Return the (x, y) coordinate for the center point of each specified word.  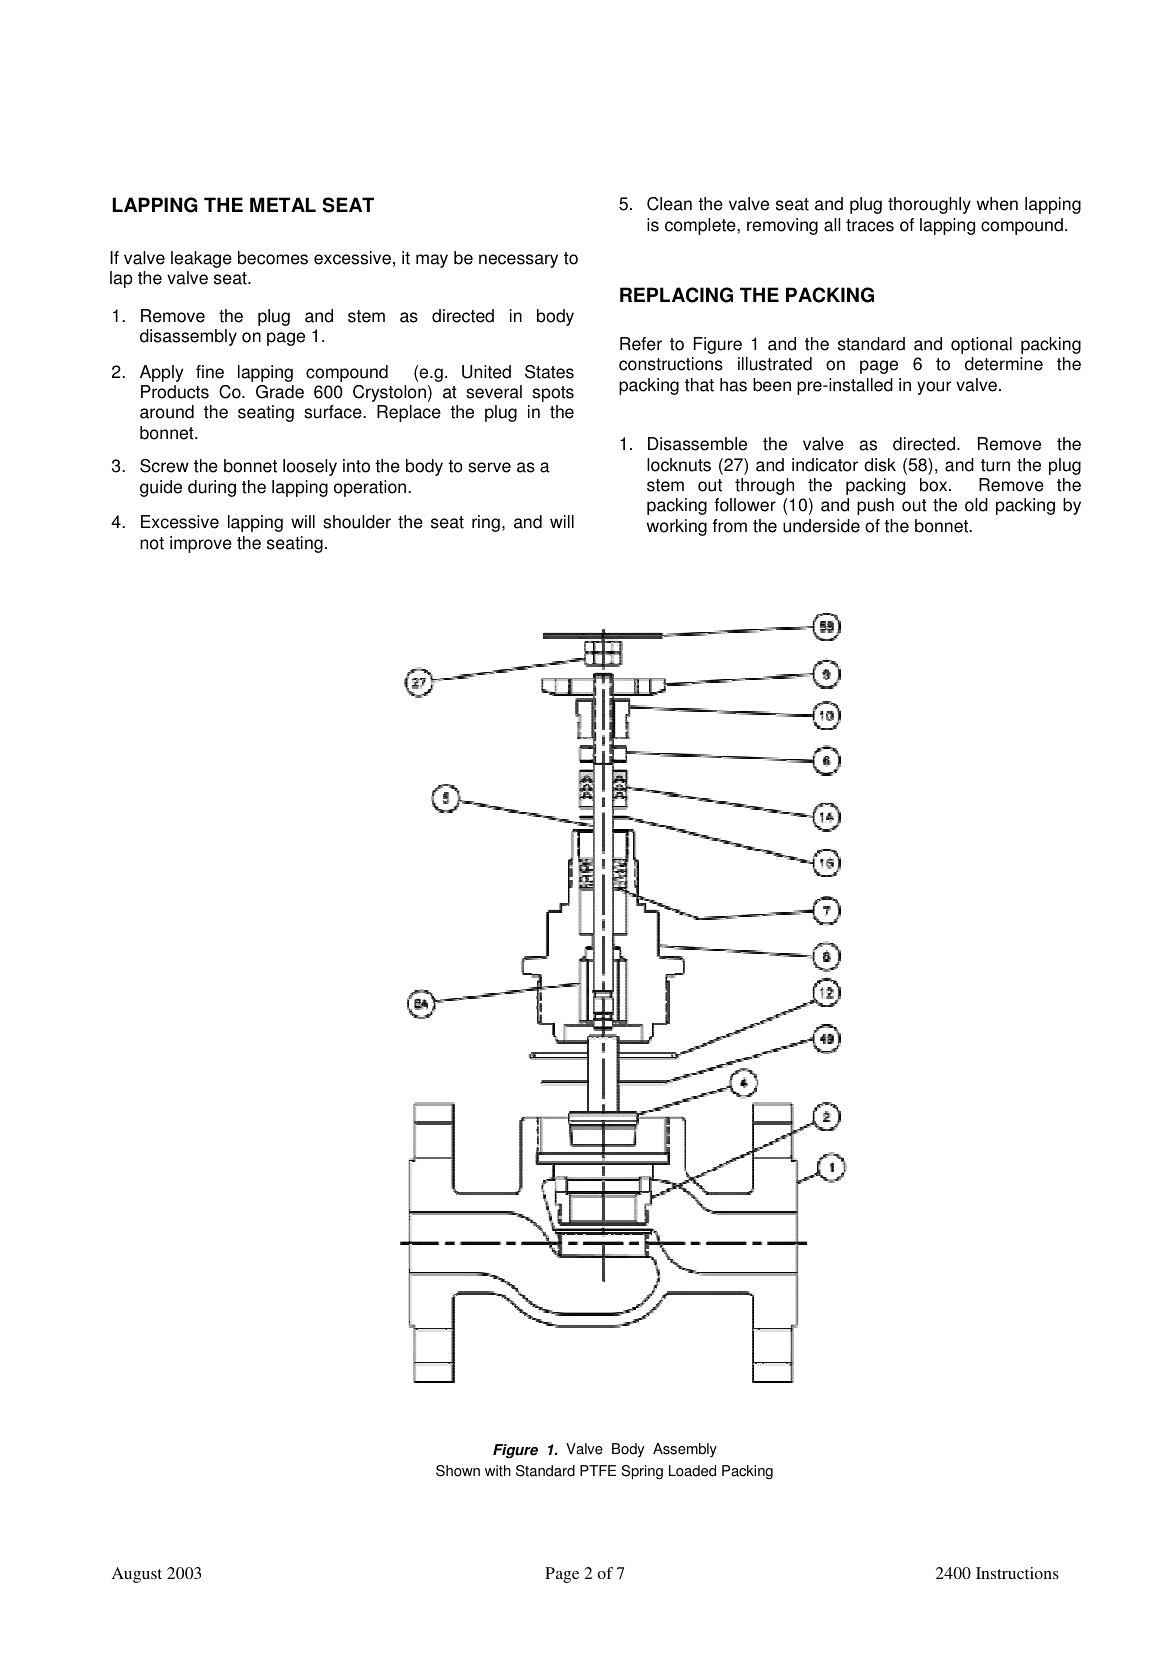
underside (821, 526)
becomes (273, 258)
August (137, 1575)
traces (870, 225)
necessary (518, 261)
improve (201, 544)
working (677, 527)
